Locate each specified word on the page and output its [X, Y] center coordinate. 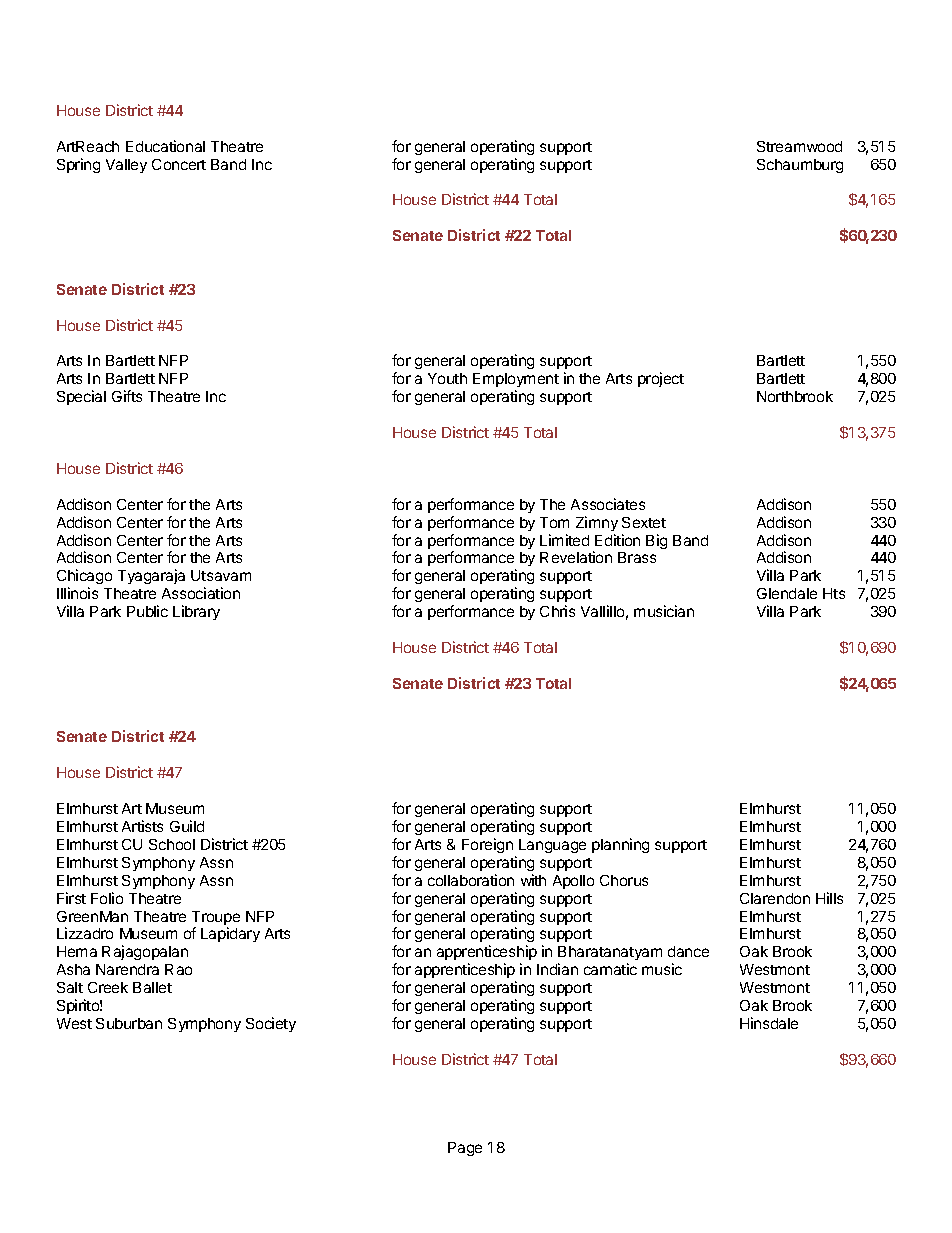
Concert [179, 164]
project [661, 379]
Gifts [127, 396]
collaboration [471, 880]
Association [201, 593]
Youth [447, 378]
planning [620, 845]
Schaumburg [800, 166]
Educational [165, 146]
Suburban [129, 1023]
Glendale [787, 593]
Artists [142, 826]
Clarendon [775, 898]
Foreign [487, 845]
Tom [554, 522]
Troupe [216, 919]
